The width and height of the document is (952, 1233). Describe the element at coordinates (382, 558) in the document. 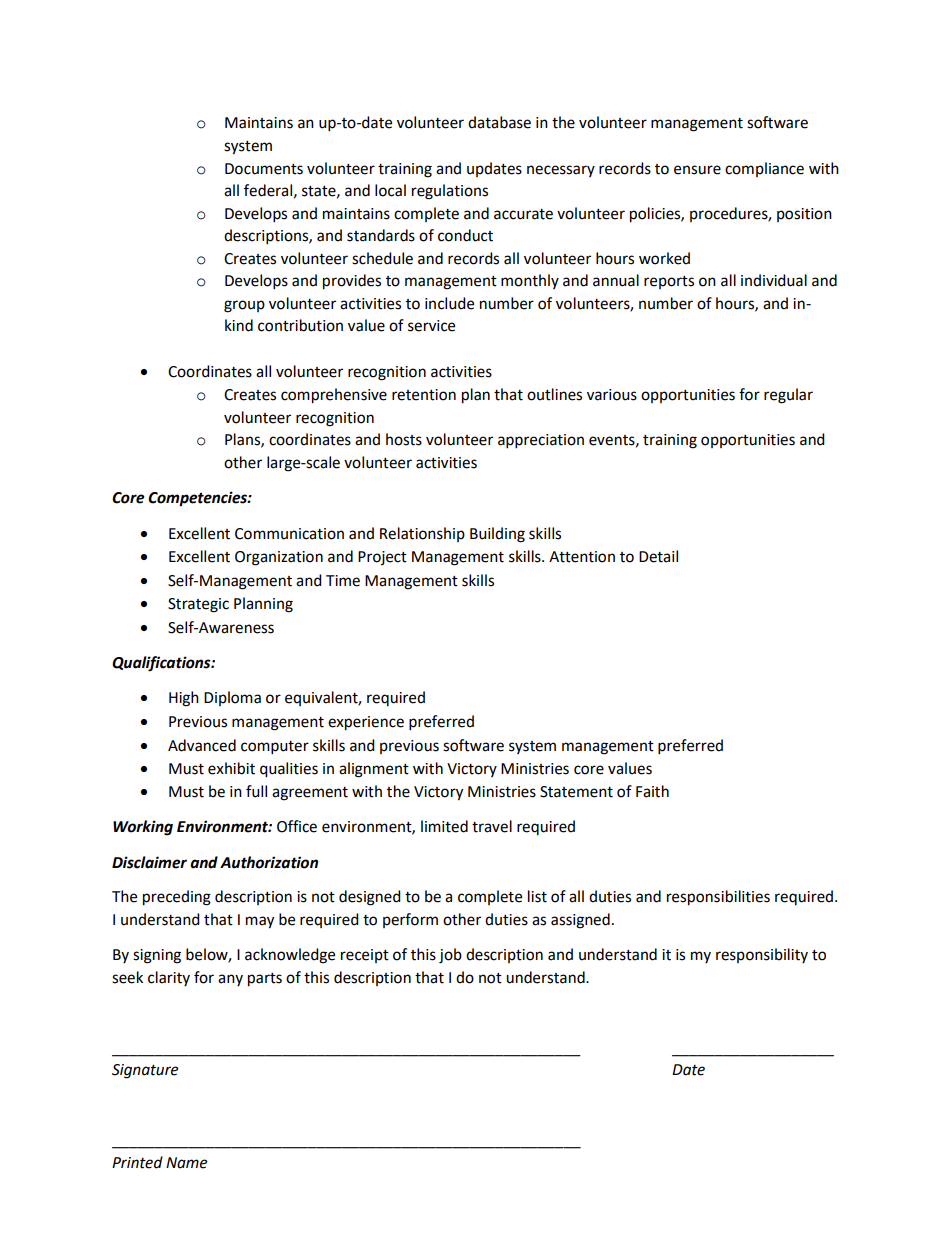

I see `Project` at that location.
